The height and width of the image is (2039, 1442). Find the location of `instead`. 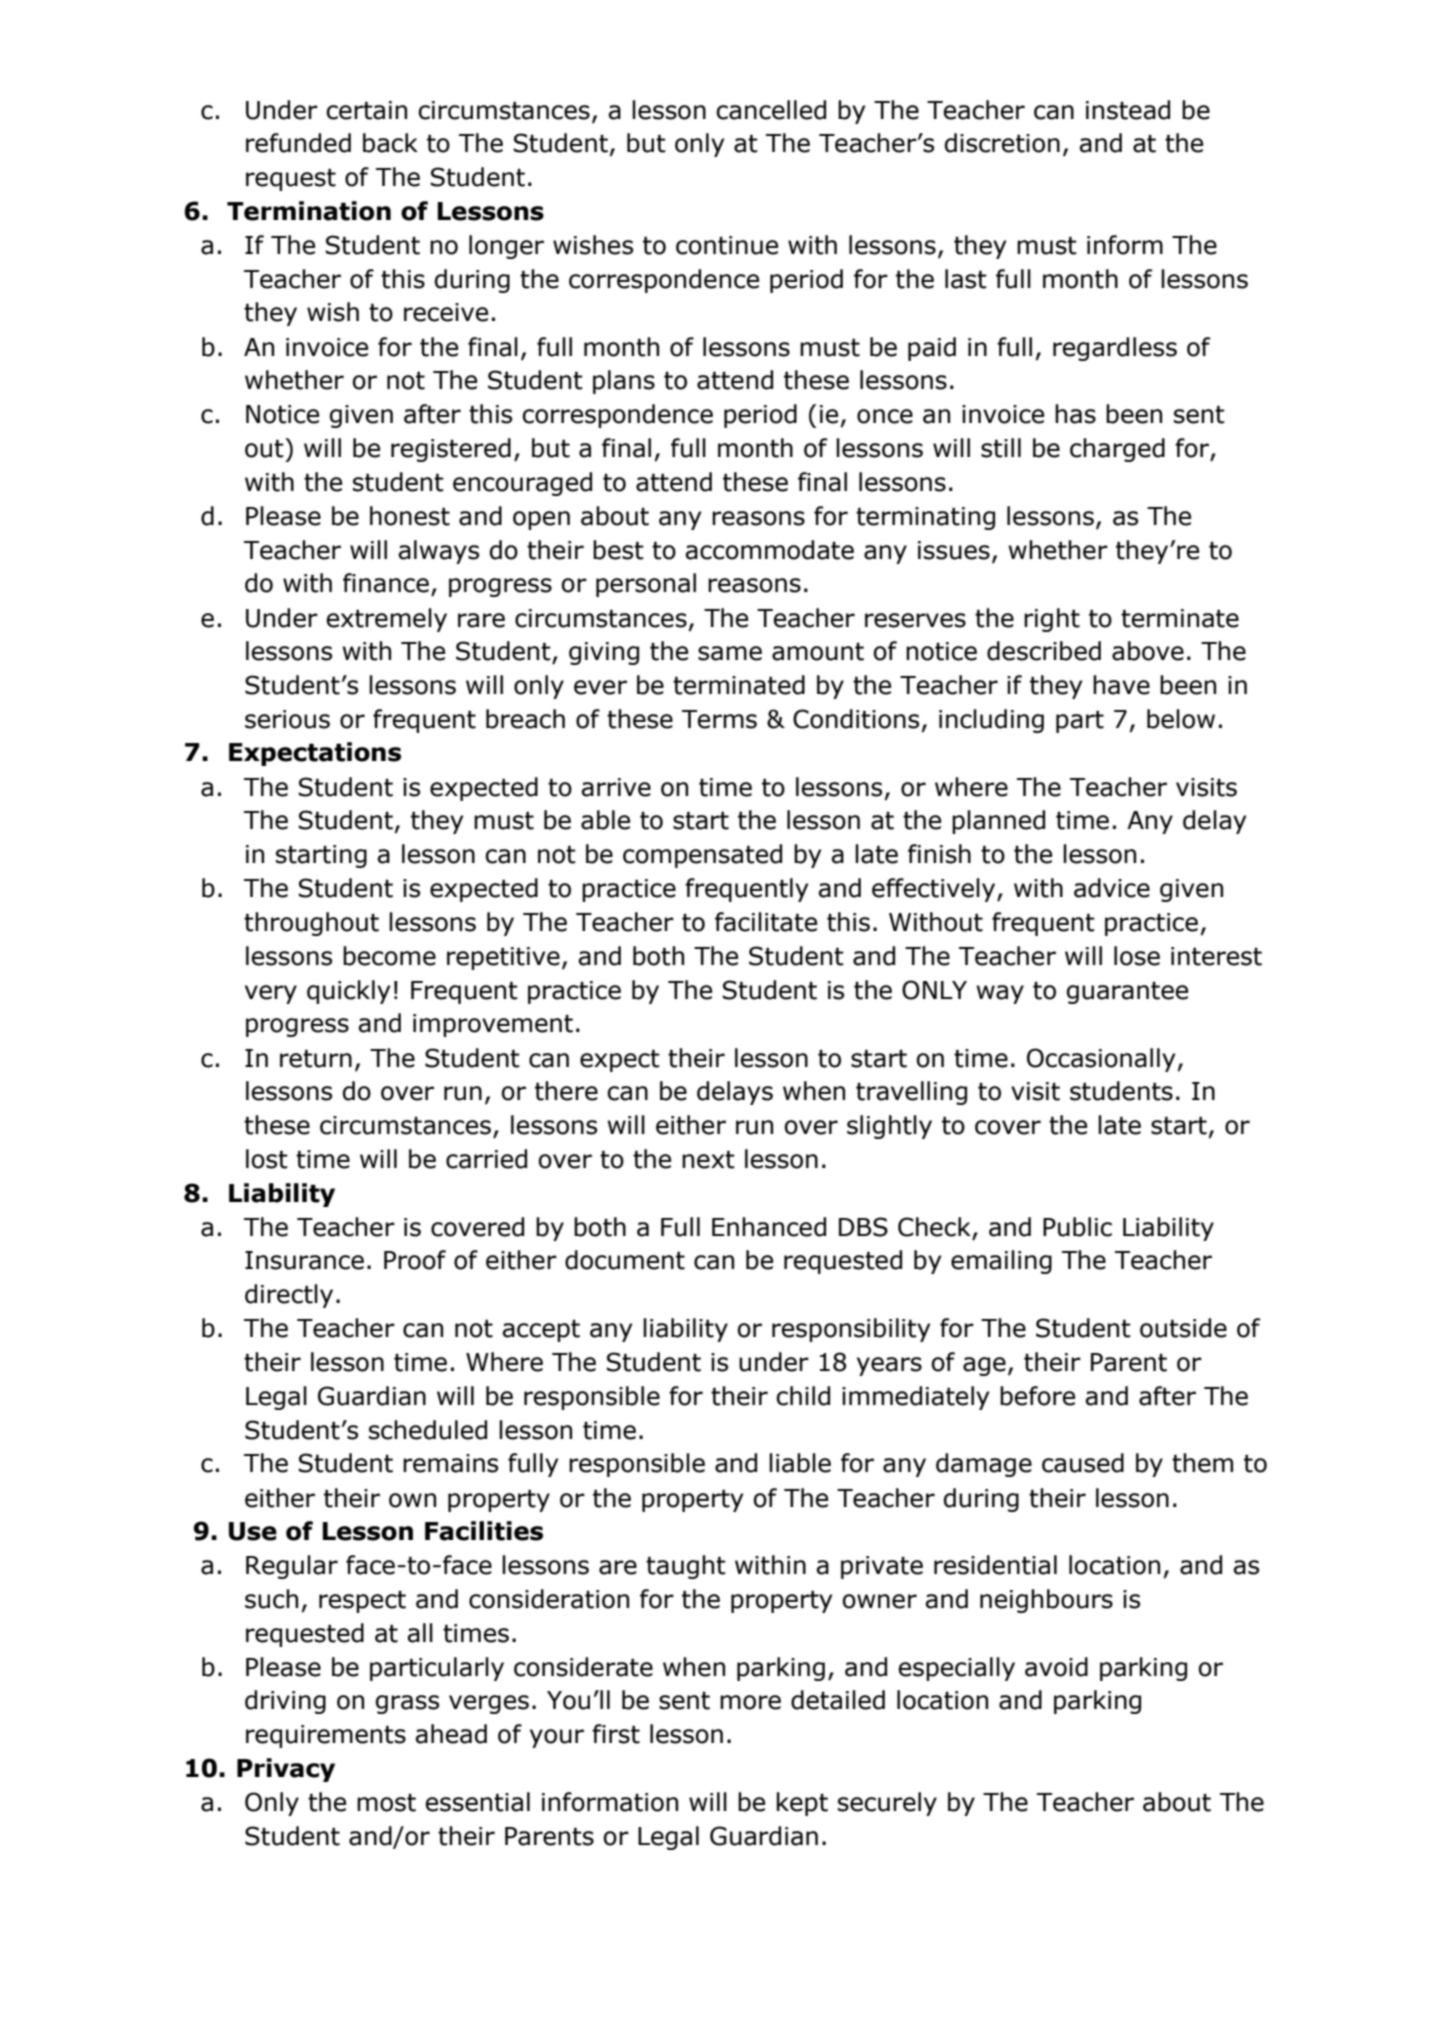

instead is located at coordinates (1128, 110).
